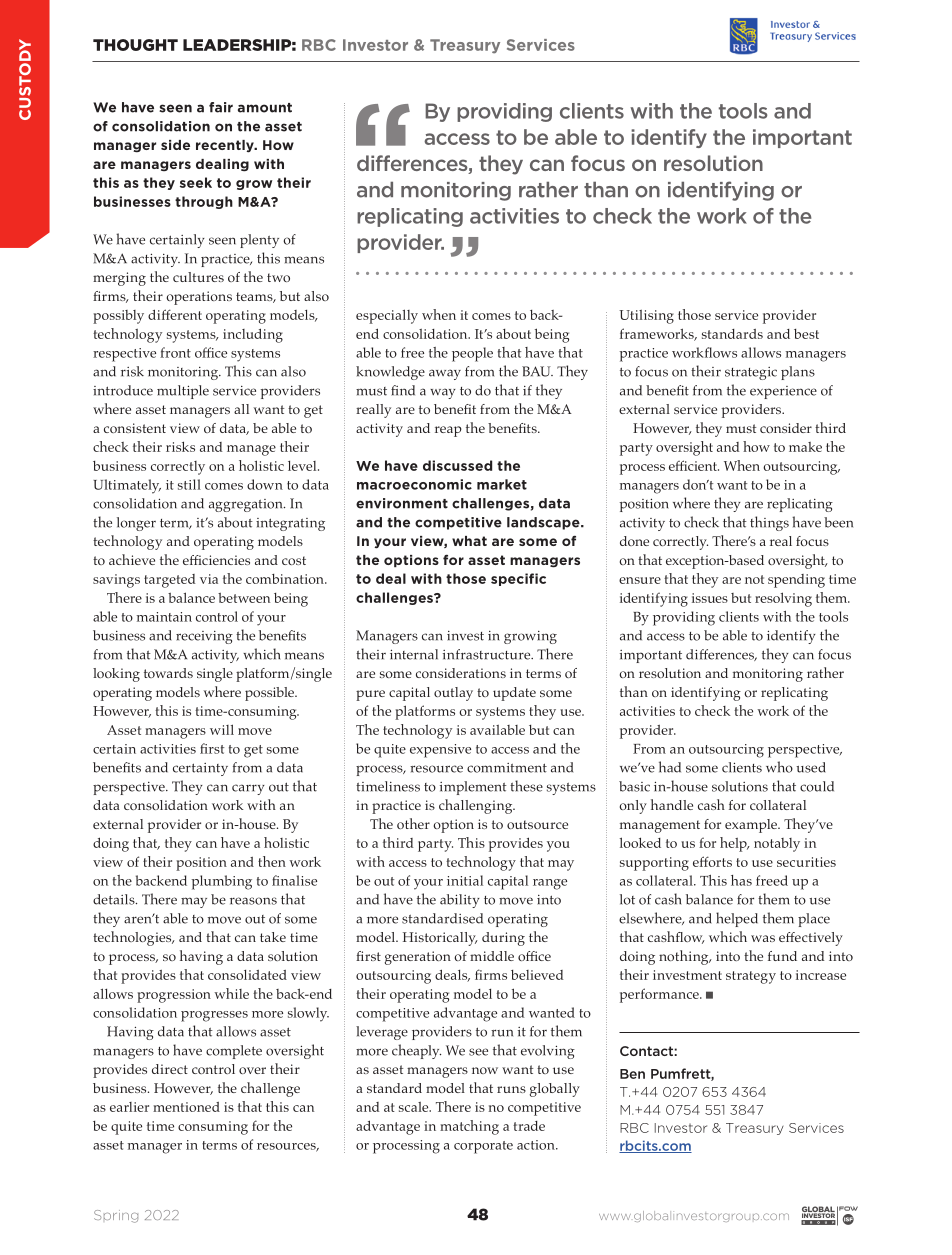 The height and width of the document is (1255, 952). Describe the element at coordinates (741, 880) in the document. I see `has` at that location.
